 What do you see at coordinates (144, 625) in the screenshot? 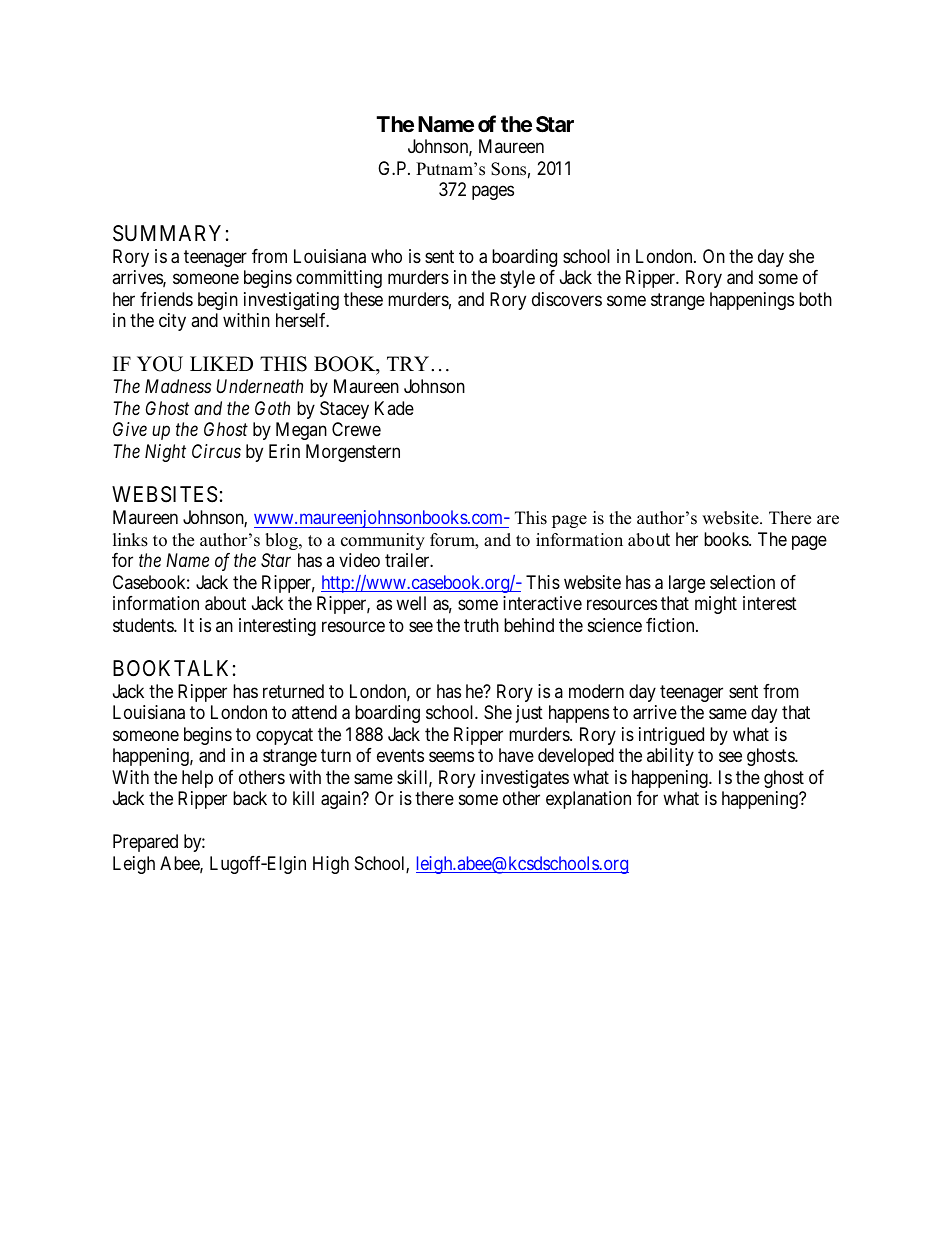
I see `students` at bounding box center [144, 625].
